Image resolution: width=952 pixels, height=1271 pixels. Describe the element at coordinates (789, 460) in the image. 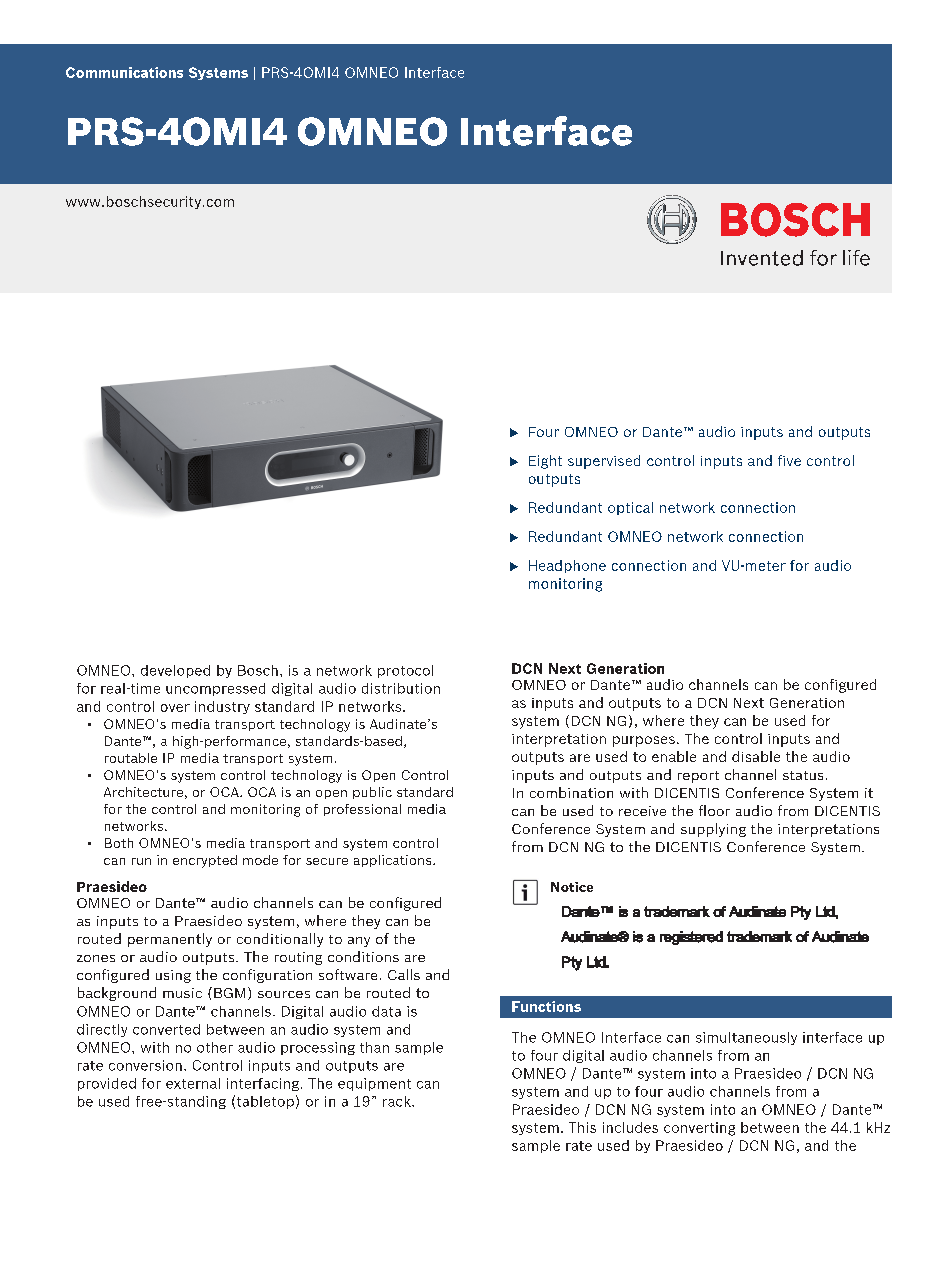

I see `five` at that location.
